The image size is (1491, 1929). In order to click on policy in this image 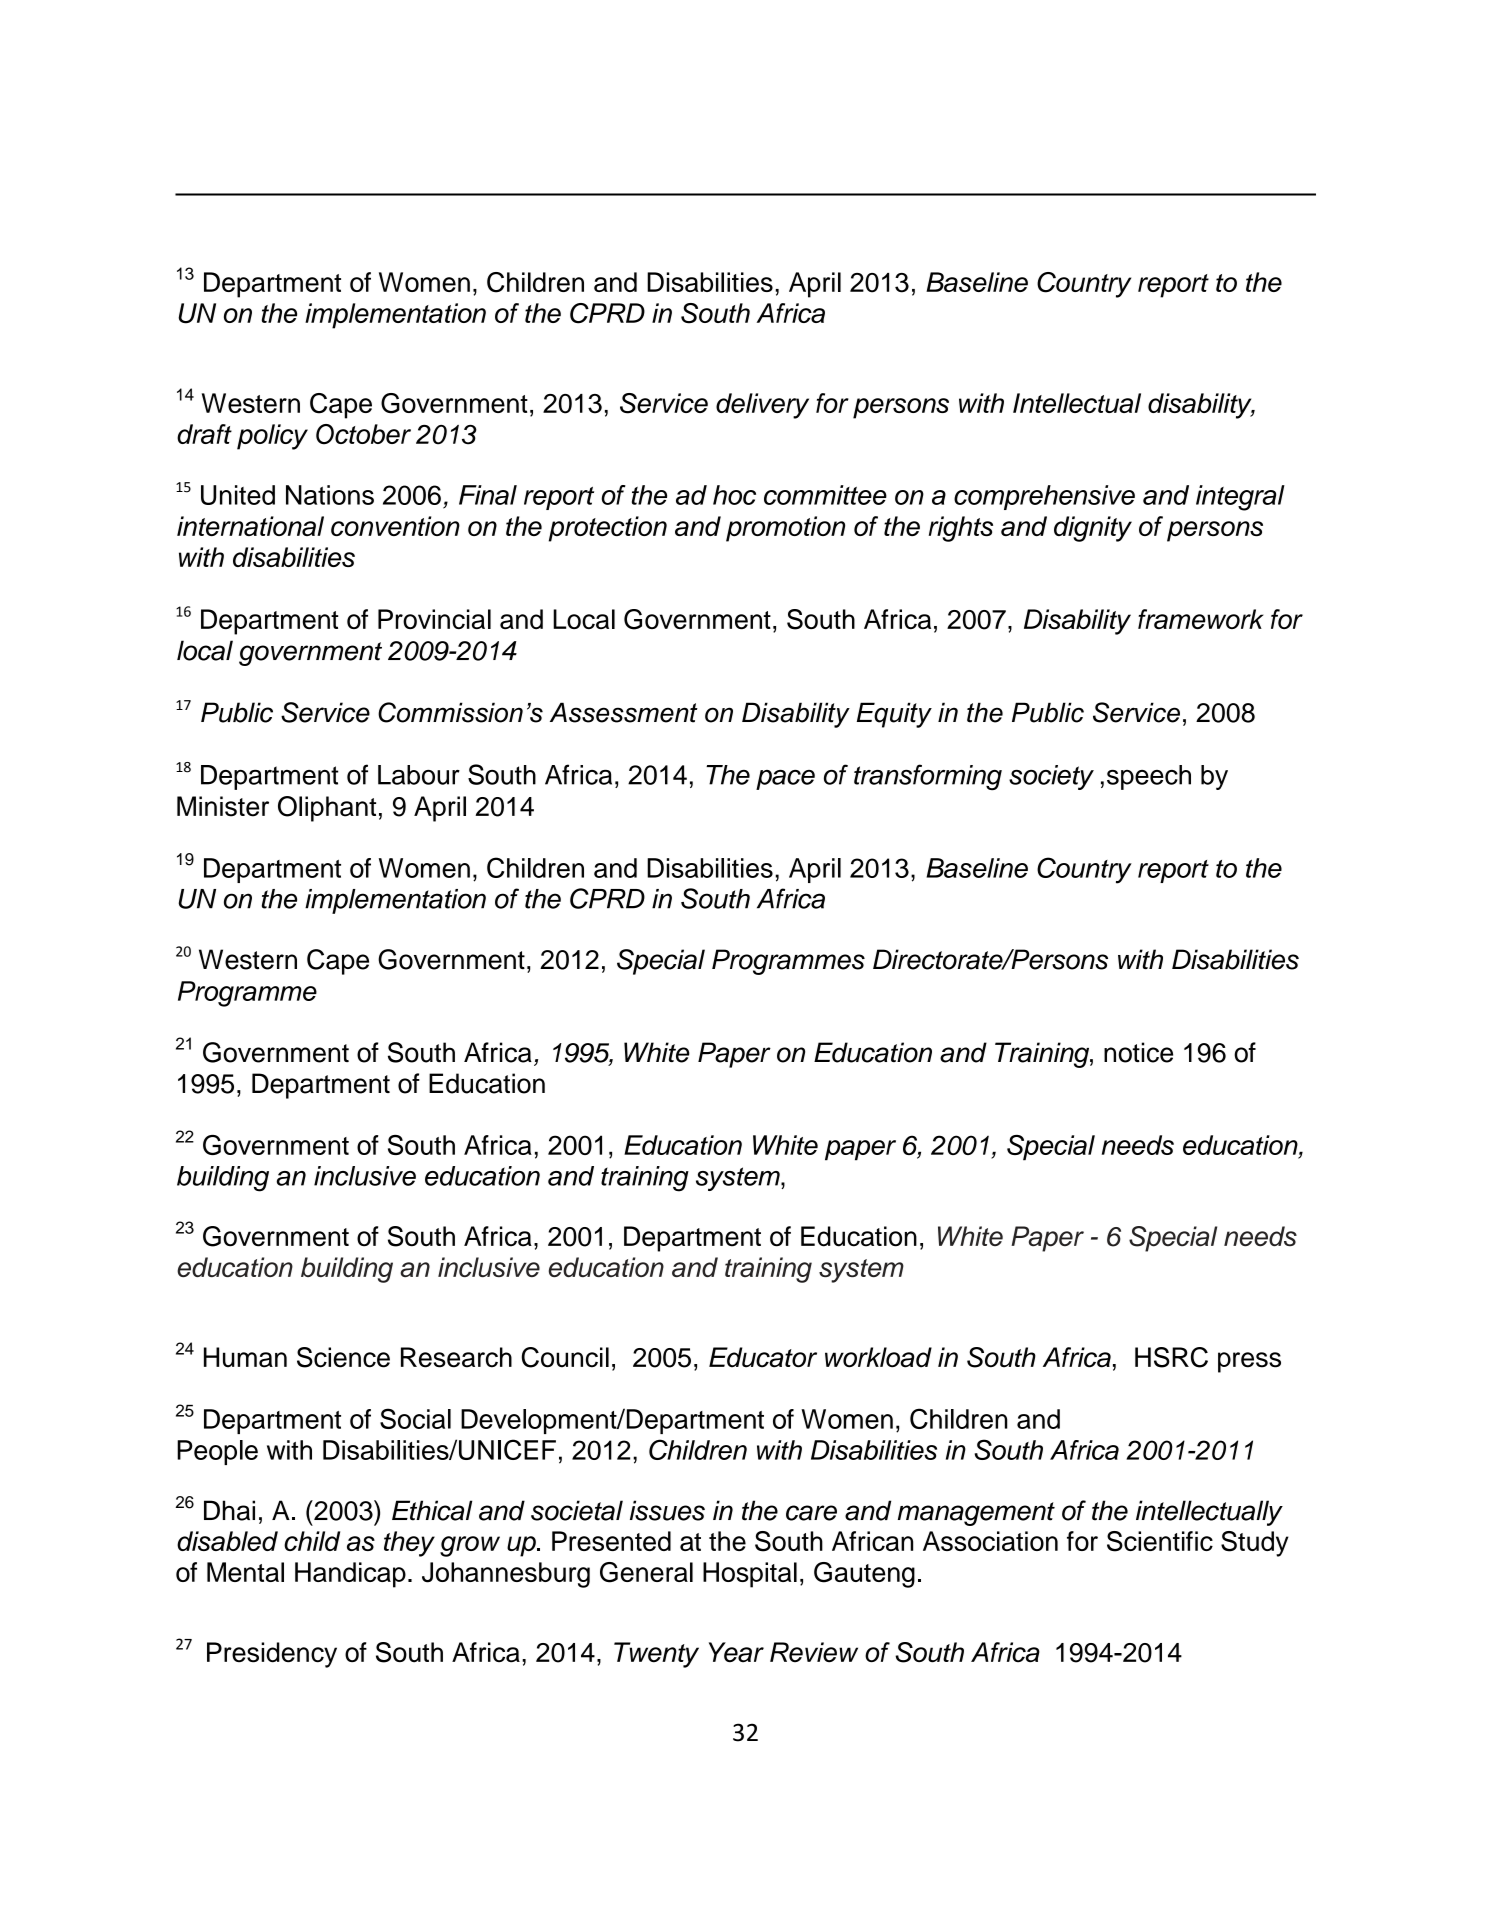, I will do `click(272, 437)`.
